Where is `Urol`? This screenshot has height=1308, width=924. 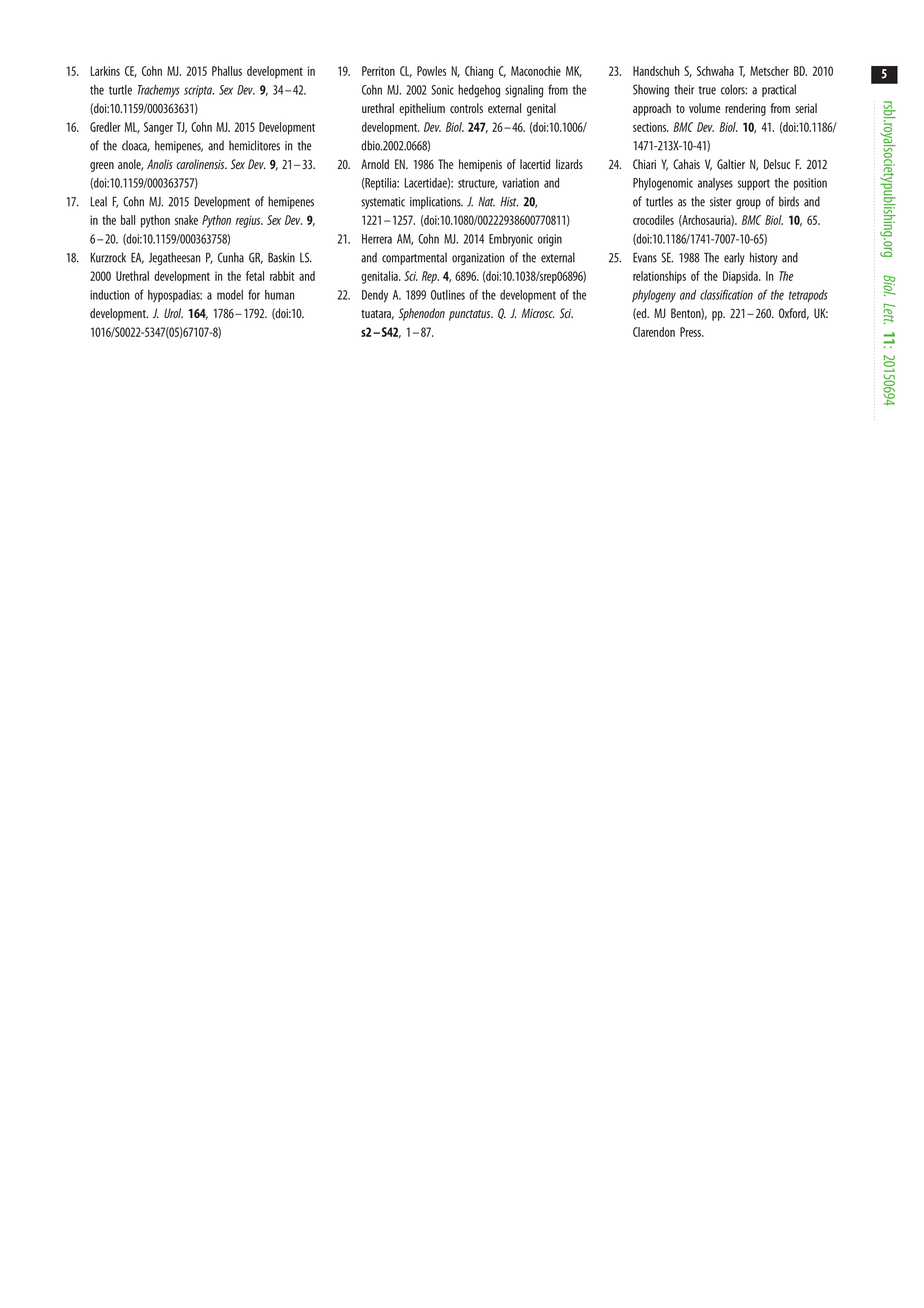 Urol is located at coordinates (173, 313).
